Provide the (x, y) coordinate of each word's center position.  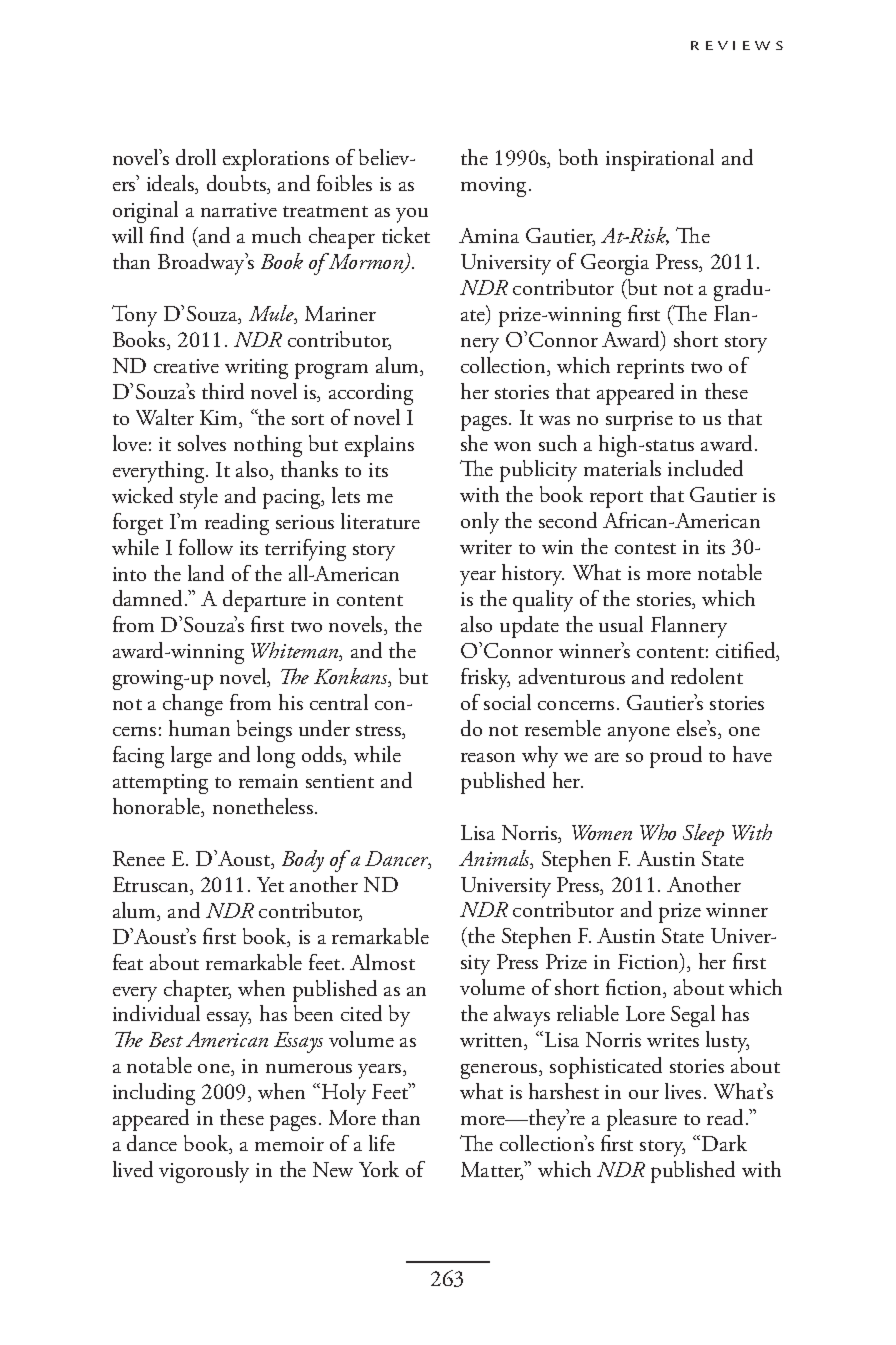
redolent (707, 676)
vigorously (204, 1172)
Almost (382, 962)
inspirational (660, 160)
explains (379, 446)
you (412, 215)
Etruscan (152, 886)
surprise (639, 421)
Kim (220, 419)
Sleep (703, 835)
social (507, 702)
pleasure (642, 1120)
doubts (237, 184)
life (382, 1143)
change (193, 705)
